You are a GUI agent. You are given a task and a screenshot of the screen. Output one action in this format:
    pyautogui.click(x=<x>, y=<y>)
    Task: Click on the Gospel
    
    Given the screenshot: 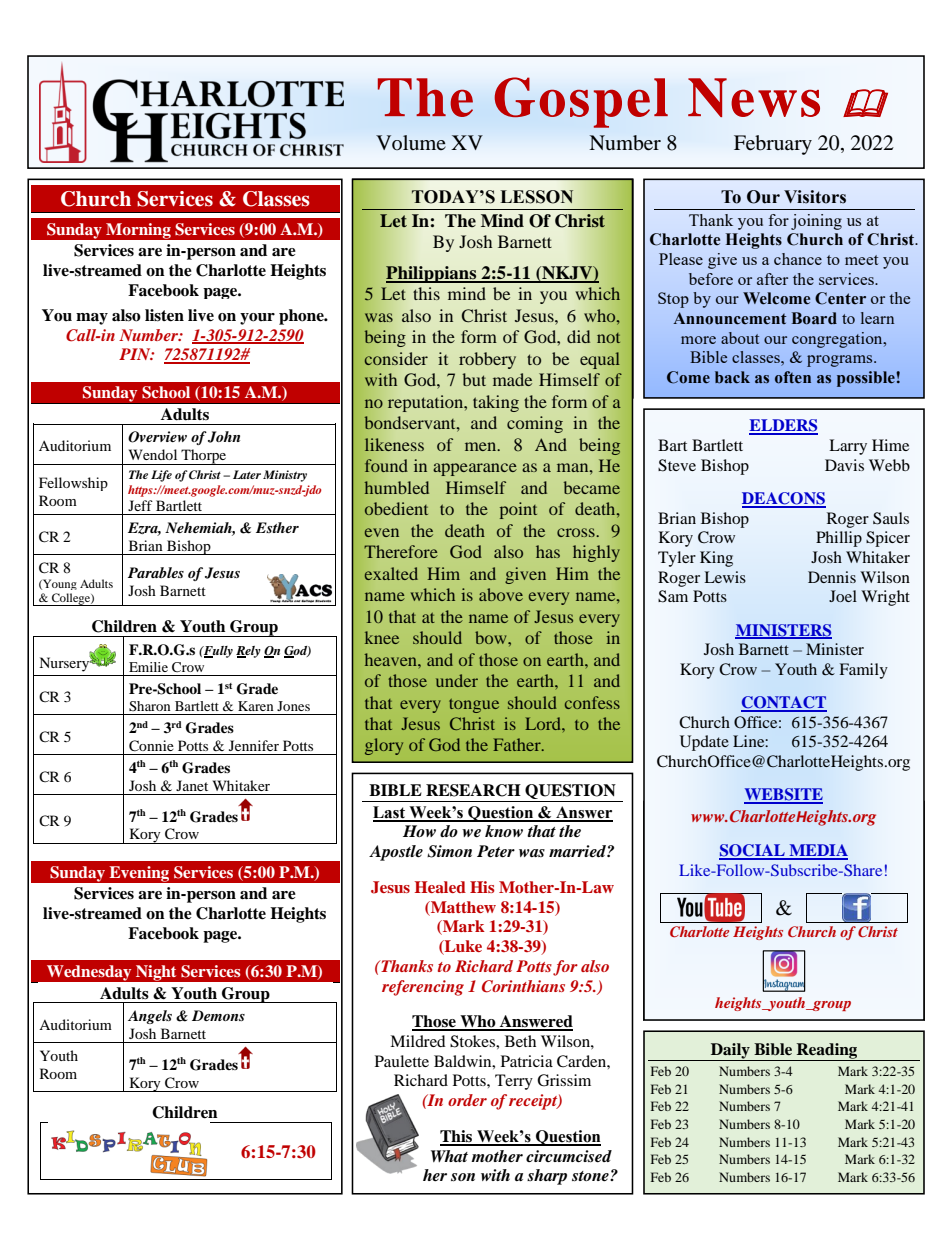 What is the action you would take?
    pyautogui.click(x=581, y=102)
